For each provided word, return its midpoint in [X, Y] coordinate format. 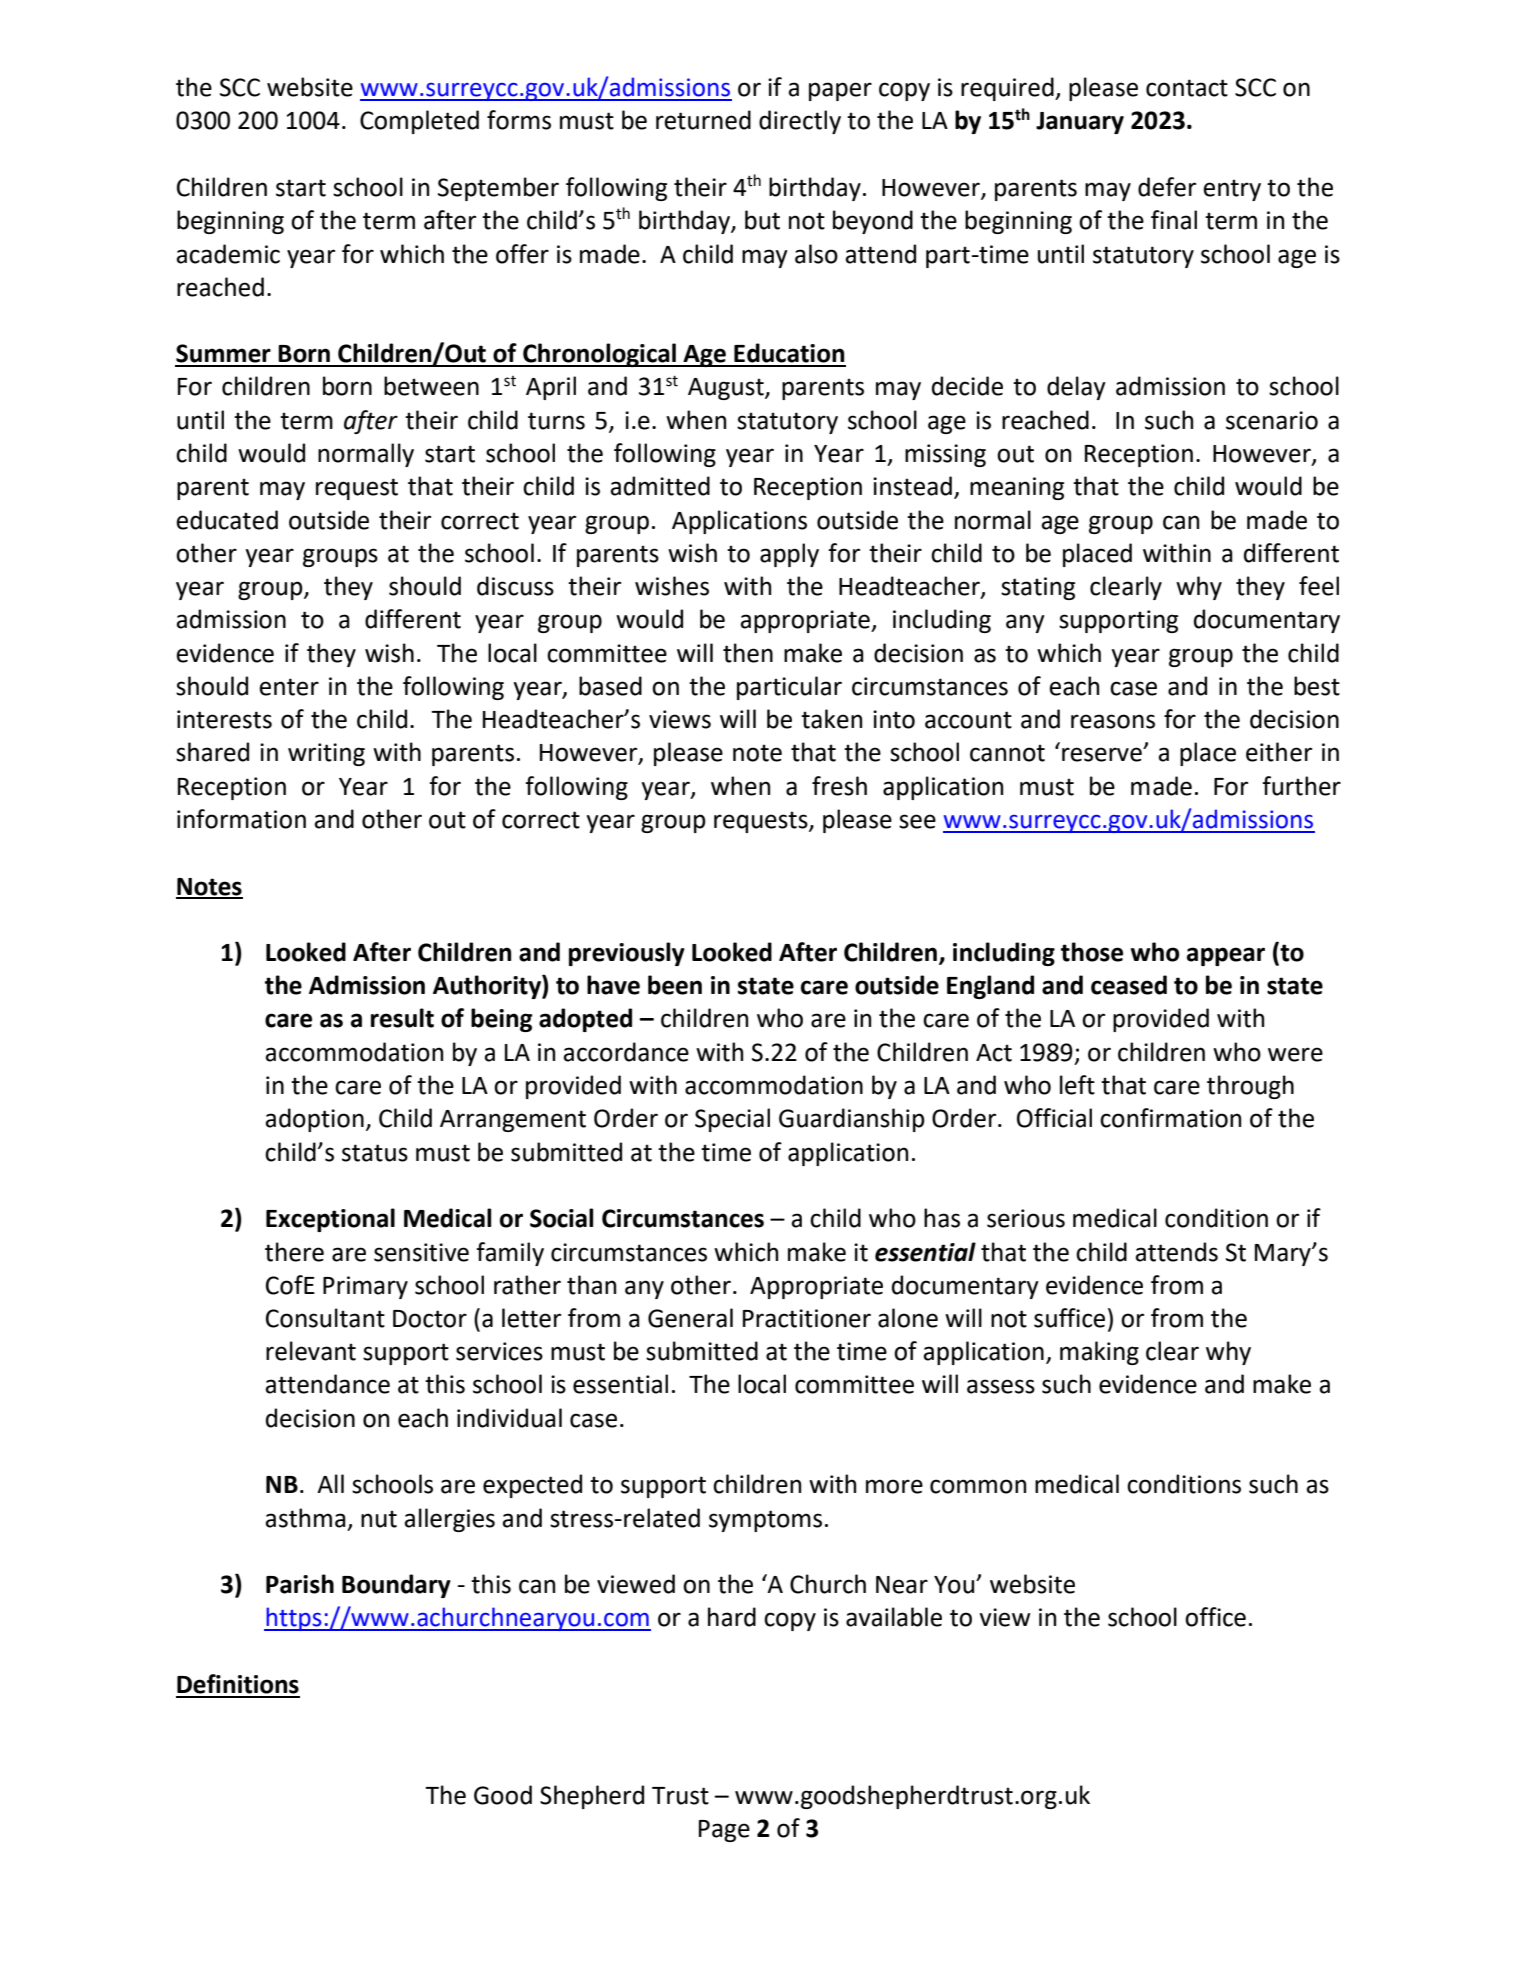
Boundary [396, 1586]
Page [724, 1831]
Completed [419, 122]
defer [1167, 187]
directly [800, 122]
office [1215, 1617]
